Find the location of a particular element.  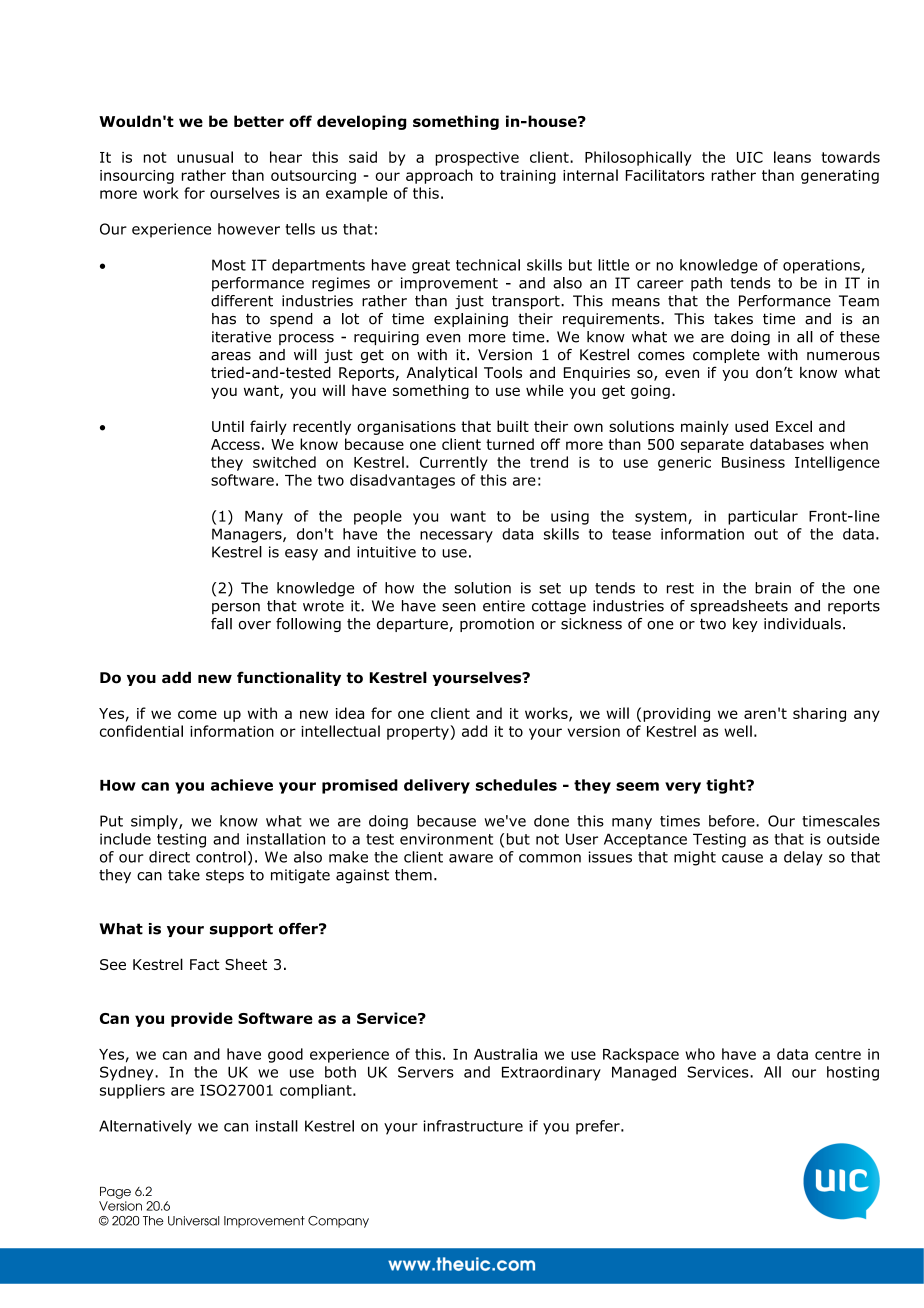

leans is located at coordinates (792, 157).
